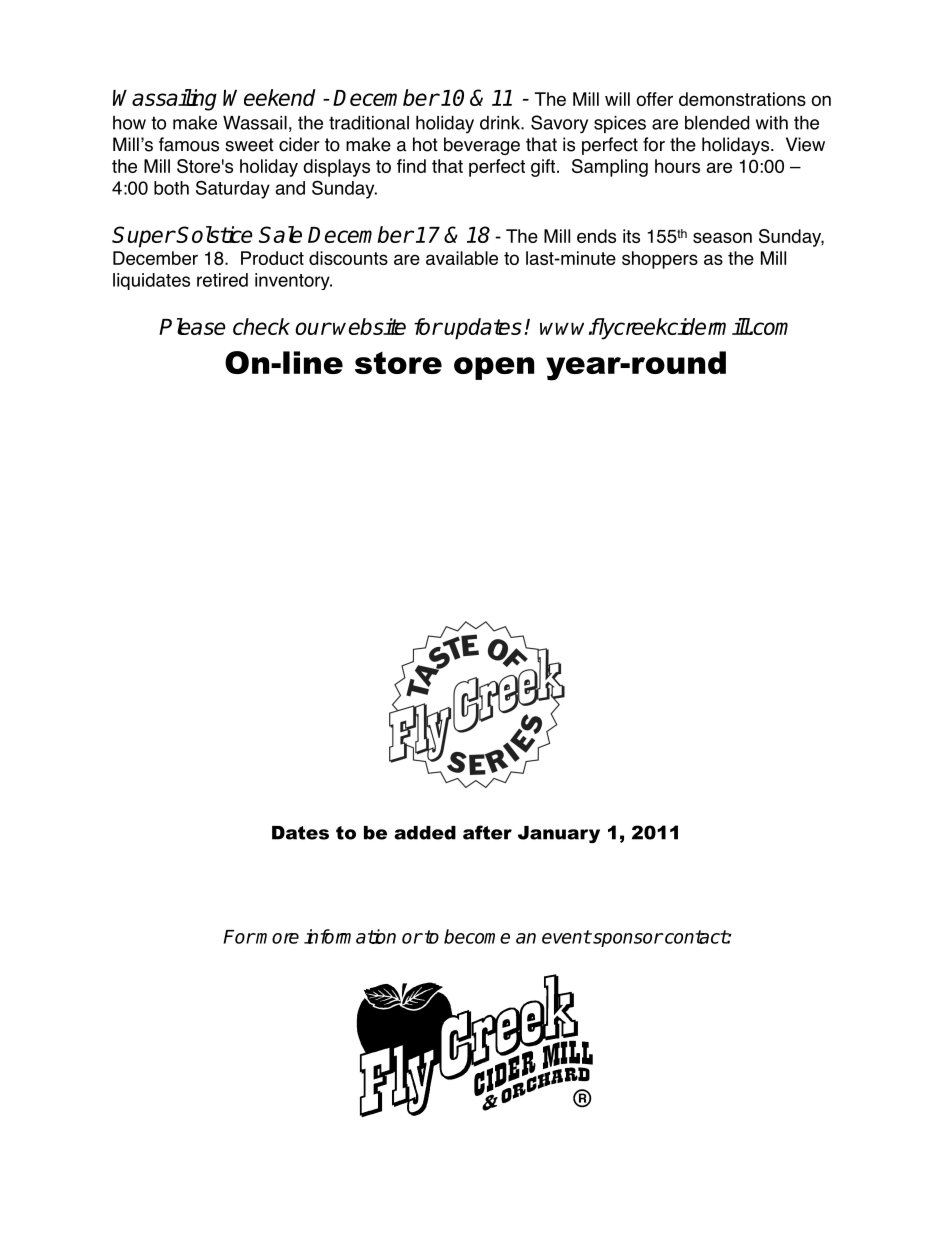 The height and width of the page is (1233, 952). I want to click on become, so click(477, 936).
